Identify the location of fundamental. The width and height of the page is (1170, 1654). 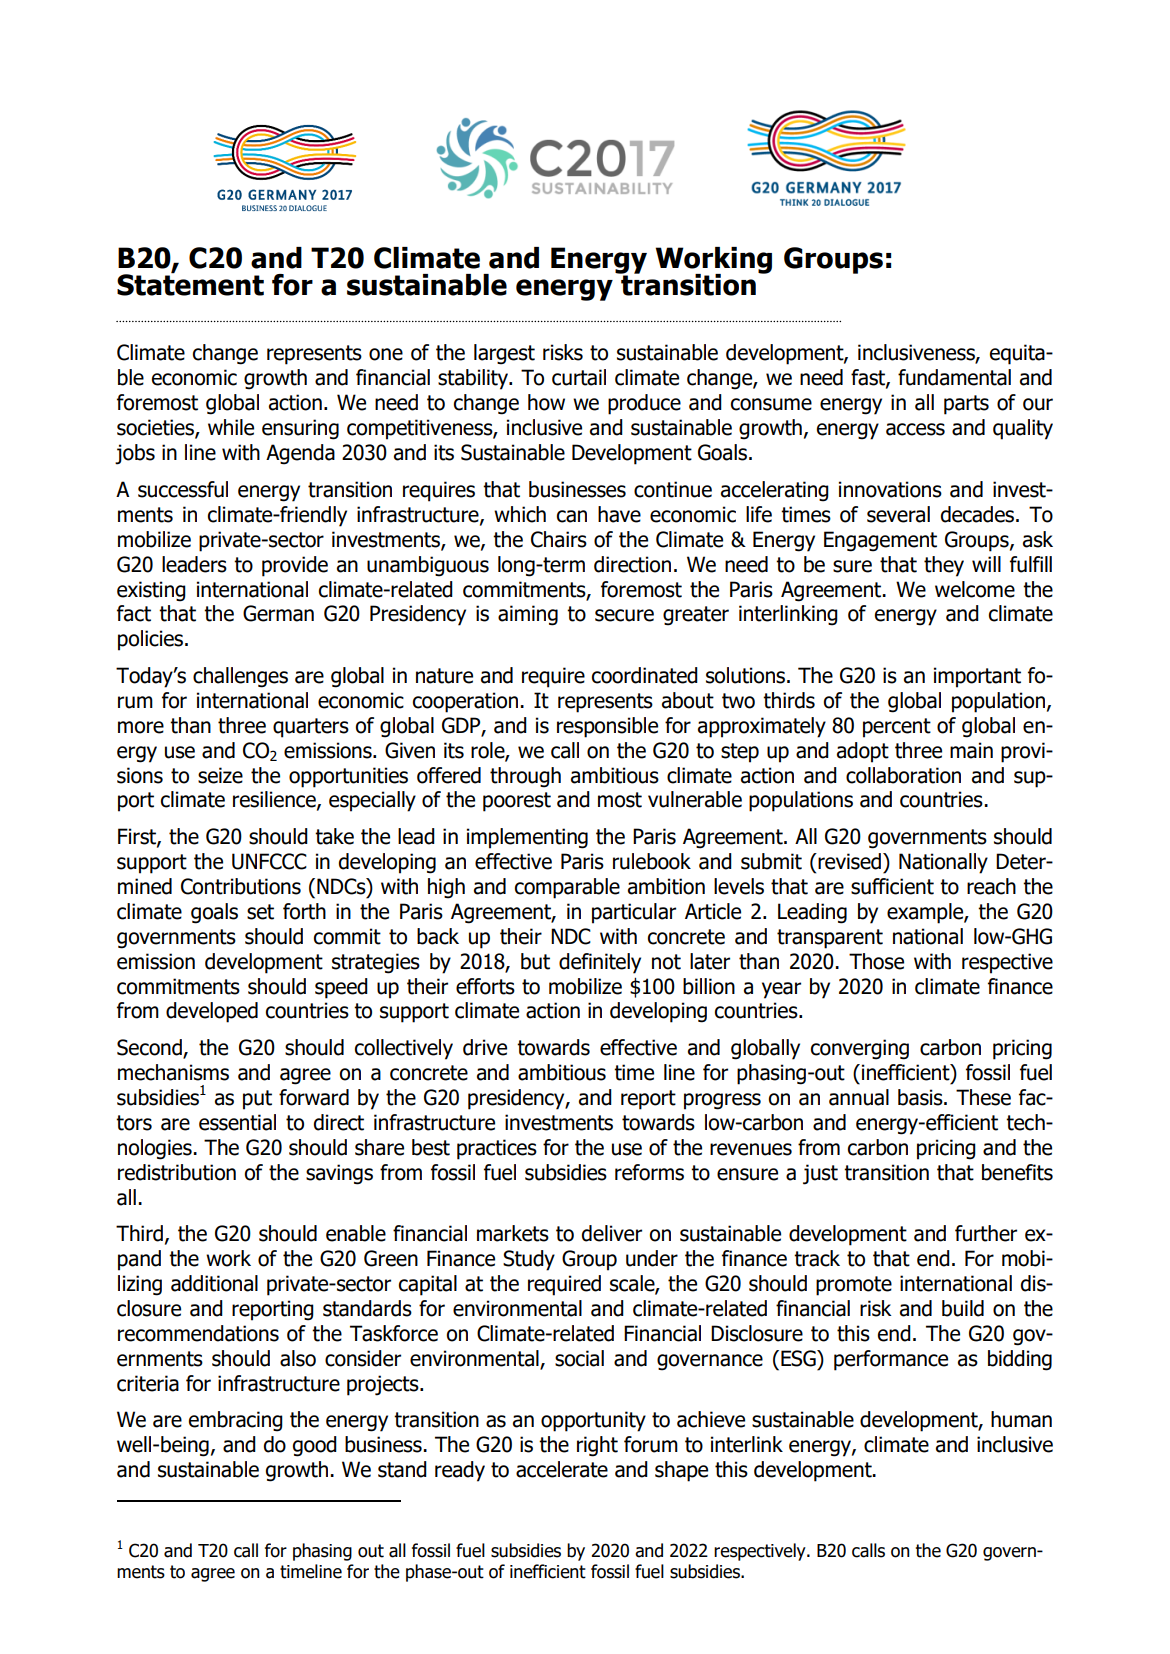
(954, 377).
